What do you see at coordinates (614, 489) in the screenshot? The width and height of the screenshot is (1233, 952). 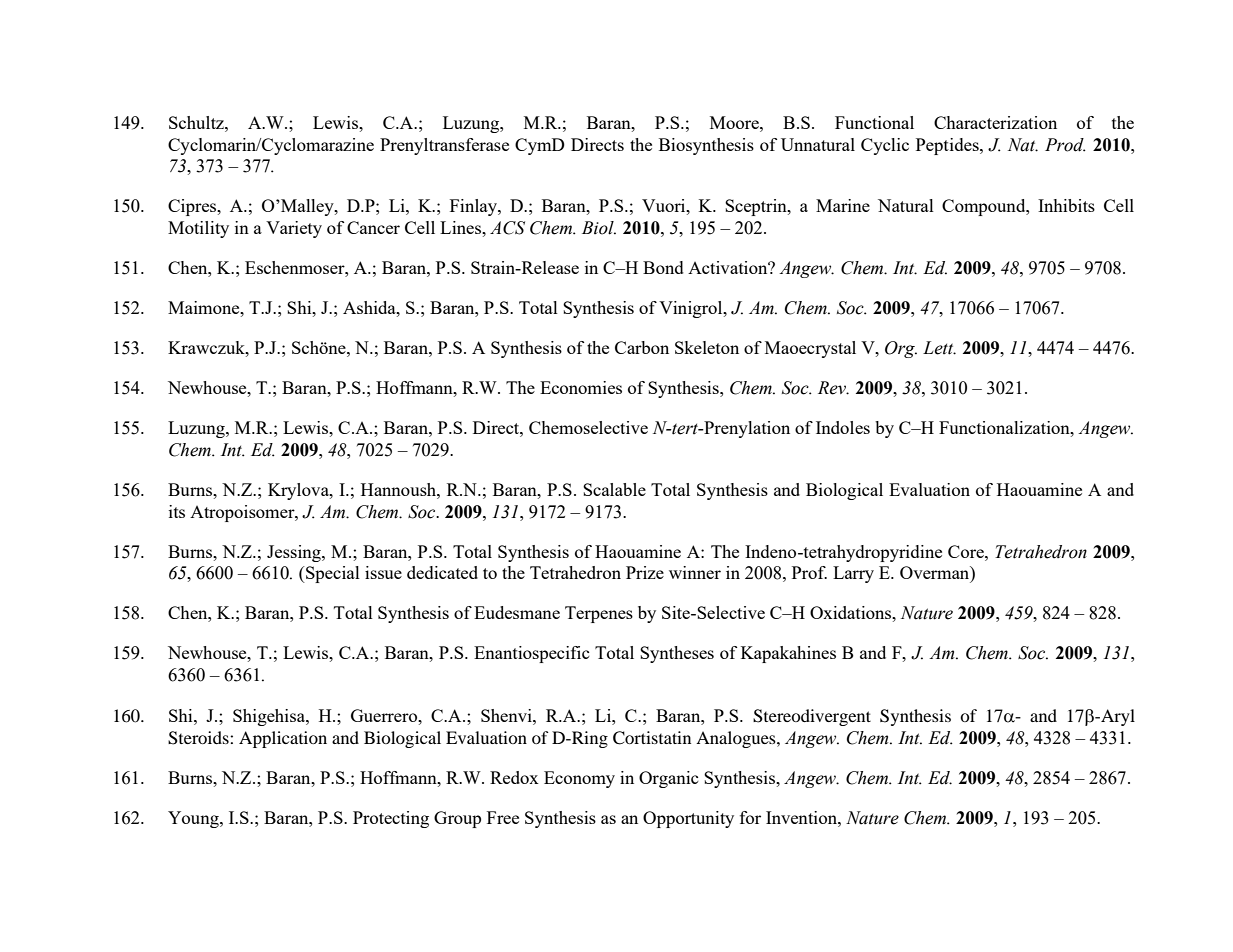 I see `Scalable` at bounding box center [614, 489].
